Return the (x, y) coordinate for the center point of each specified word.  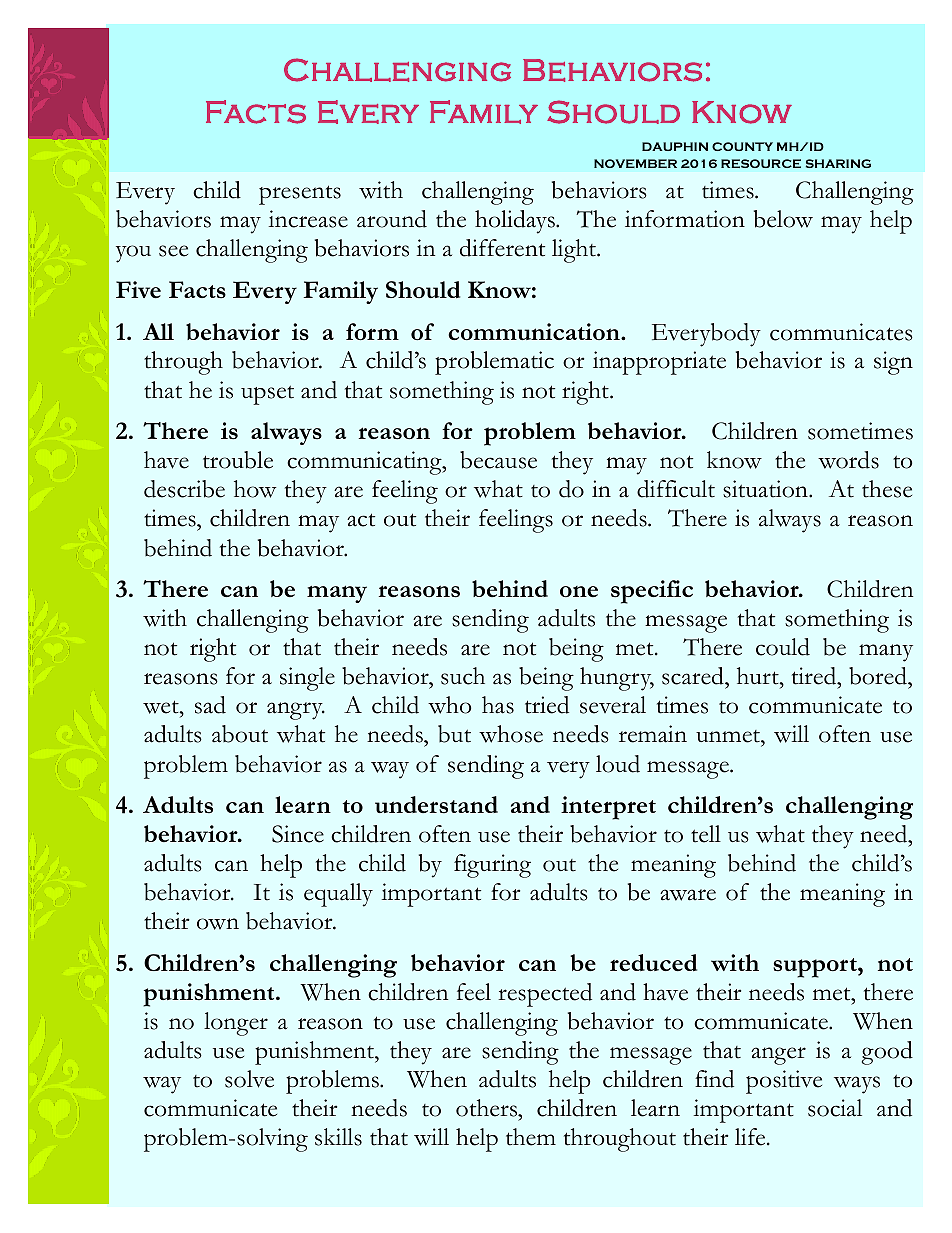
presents (300, 195)
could (783, 647)
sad (210, 705)
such (463, 676)
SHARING (838, 163)
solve (249, 1079)
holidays (516, 222)
